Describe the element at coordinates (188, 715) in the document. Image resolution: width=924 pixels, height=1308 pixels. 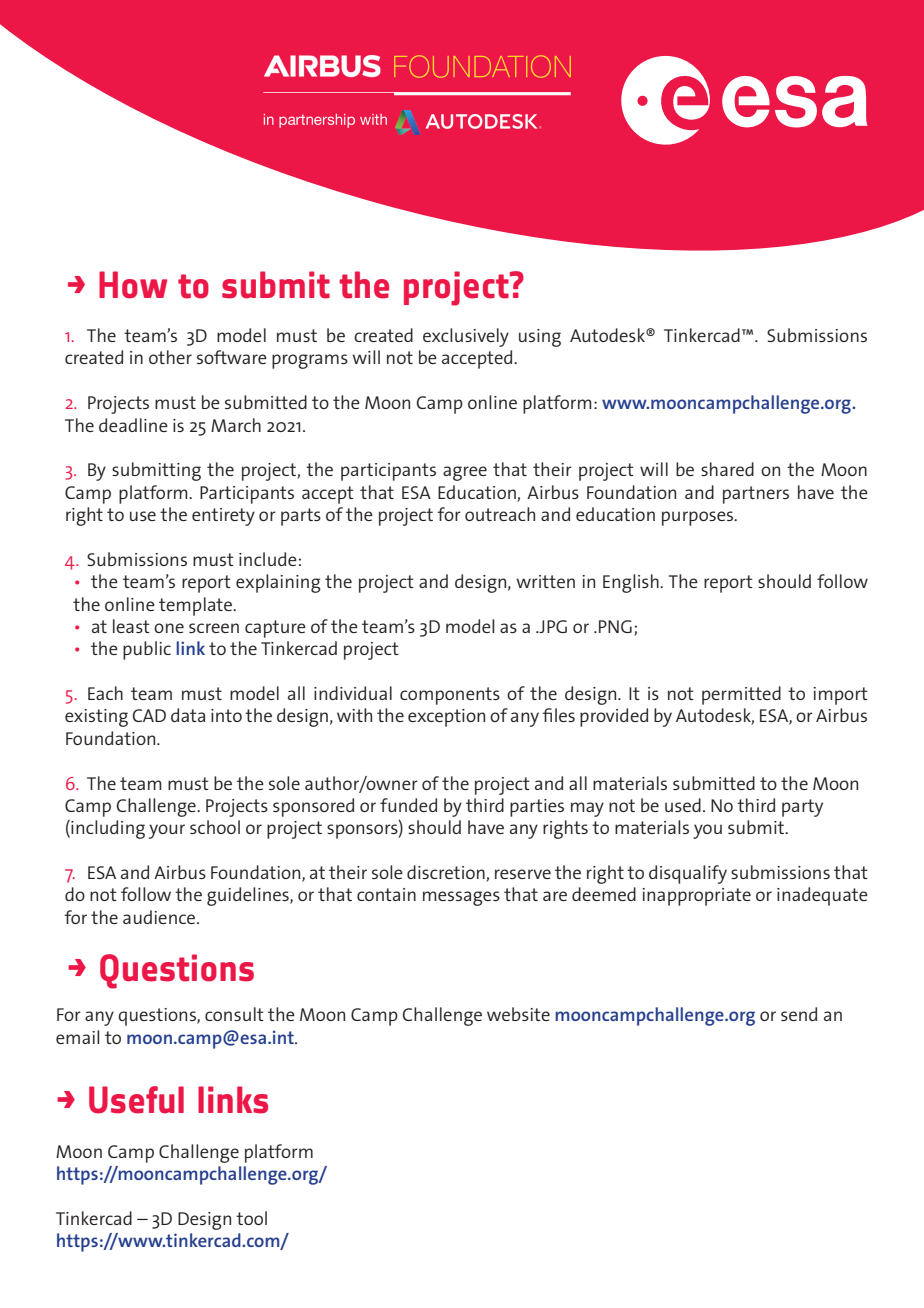
I see `data` at that location.
